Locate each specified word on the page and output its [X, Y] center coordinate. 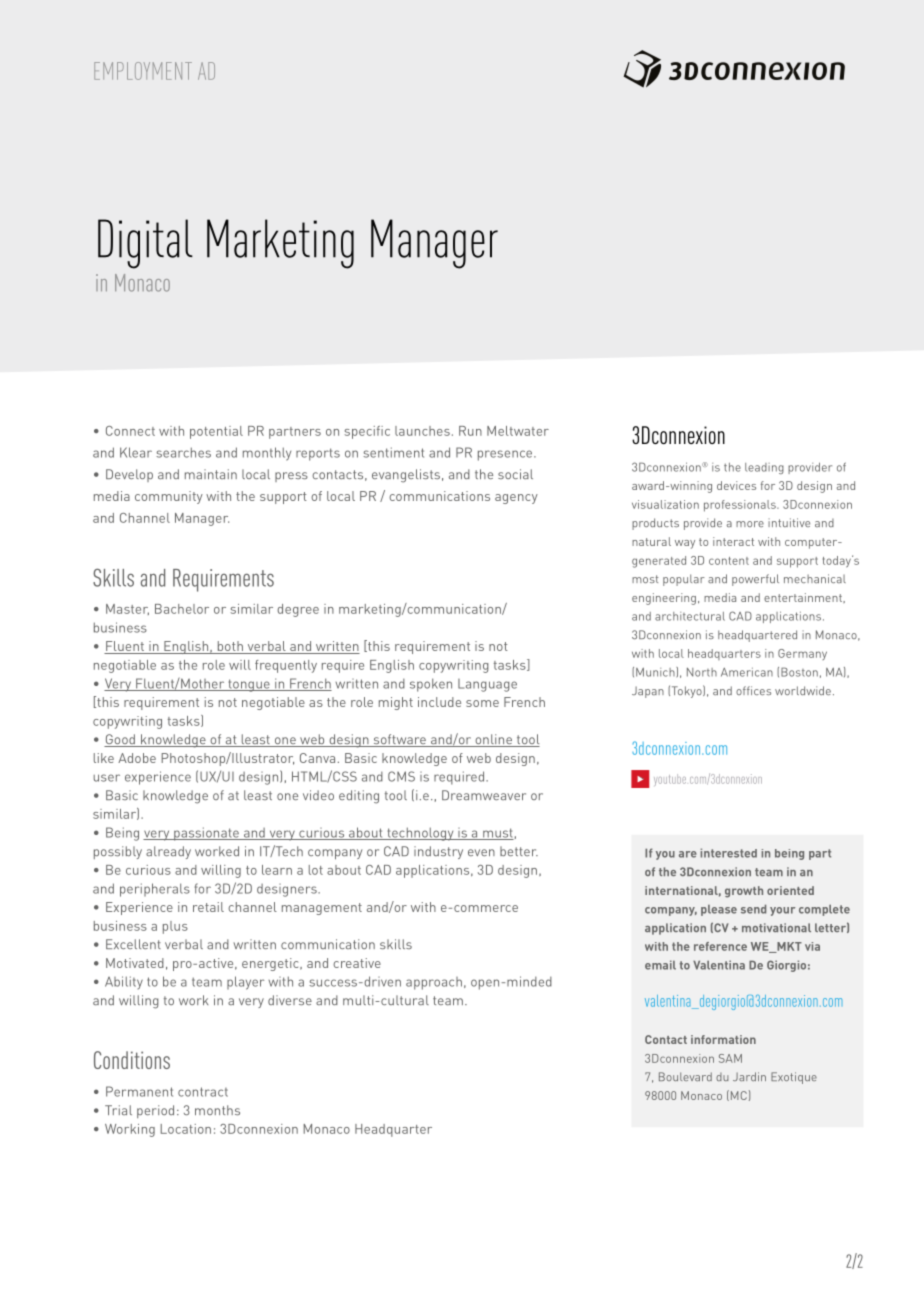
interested [728, 853]
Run [470, 431]
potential [216, 432]
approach [434, 983]
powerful [755, 580]
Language [487, 685]
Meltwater [518, 431]
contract [203, 1092]
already [168, 852]
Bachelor [182, 609]
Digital [145, 244]
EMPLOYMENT [143, 71]
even [481, 852]
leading [764, 468]
